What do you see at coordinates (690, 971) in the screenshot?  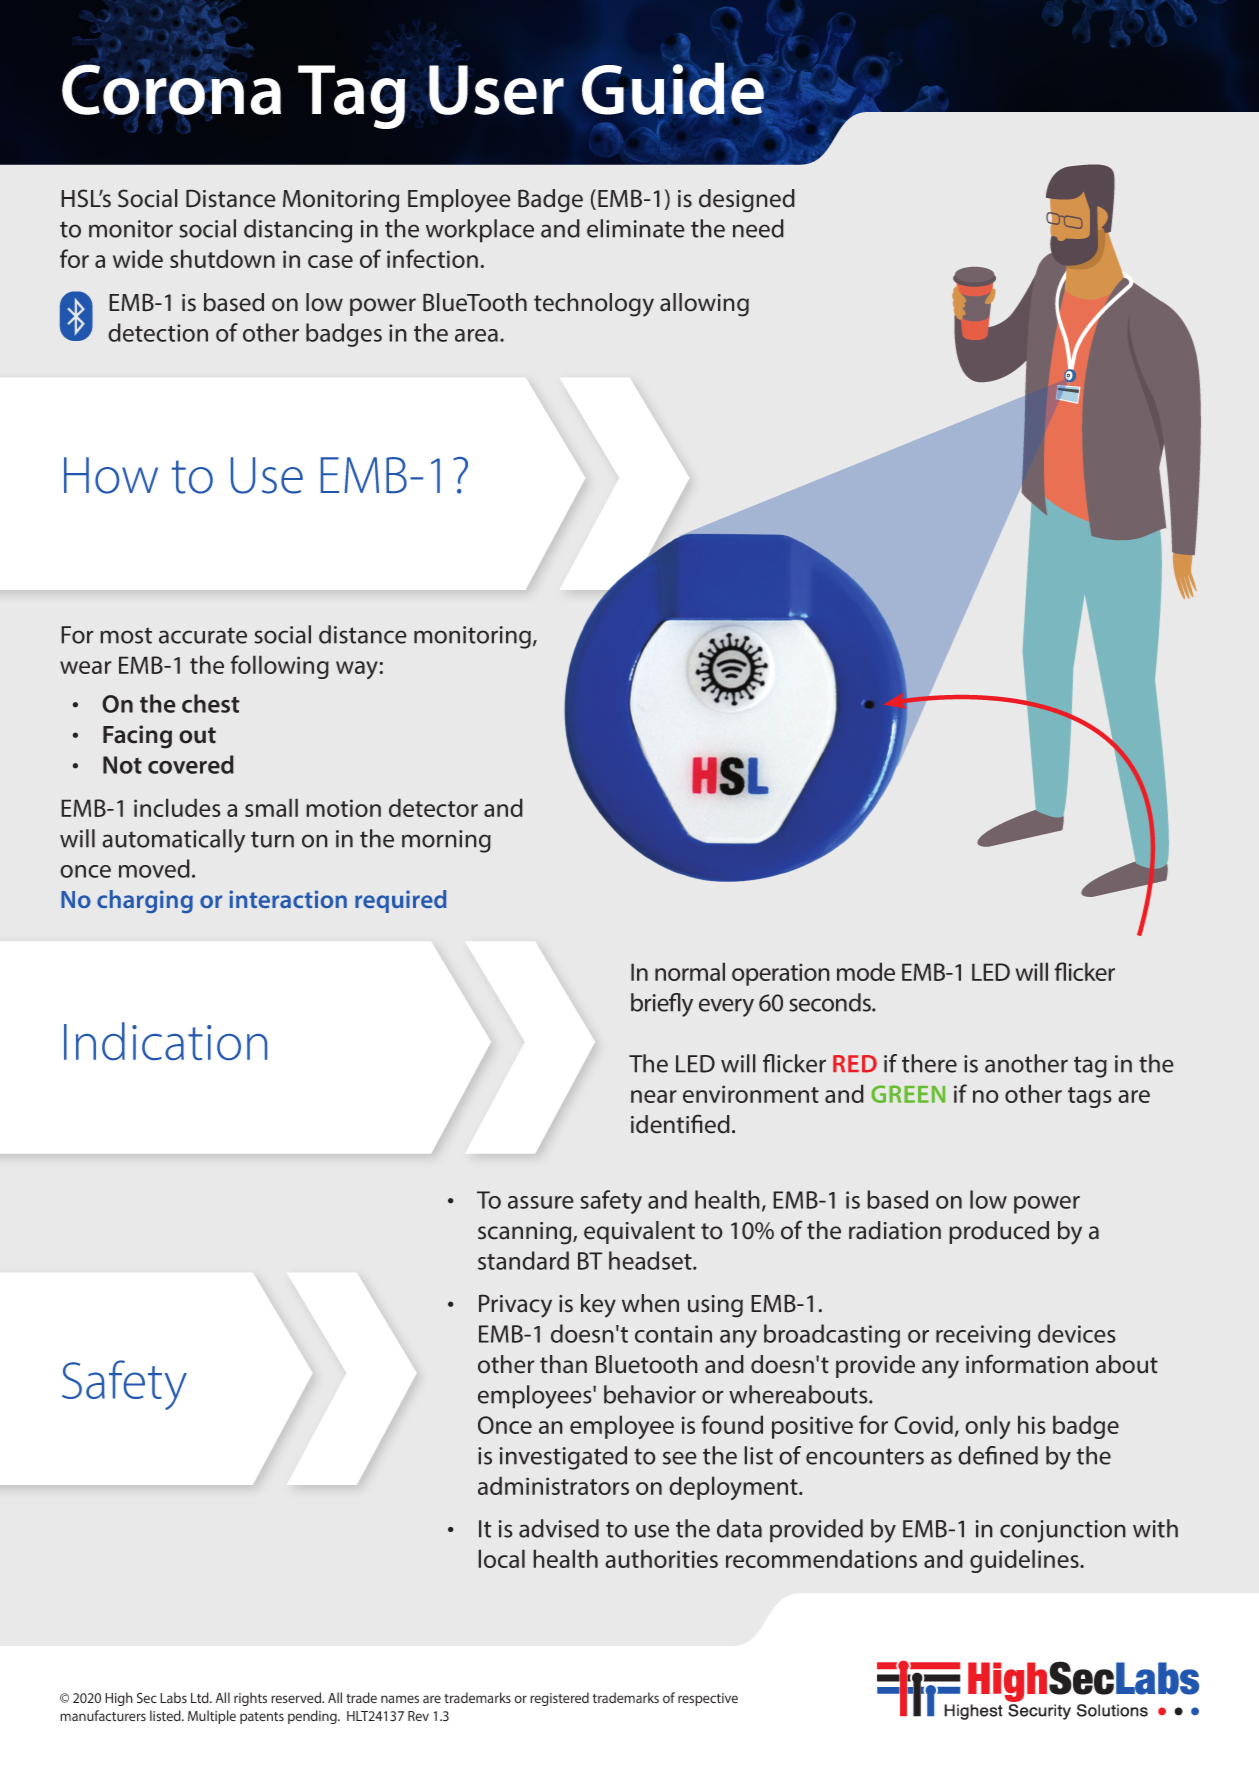 I see `normal` at bounding box center [690, 971].
